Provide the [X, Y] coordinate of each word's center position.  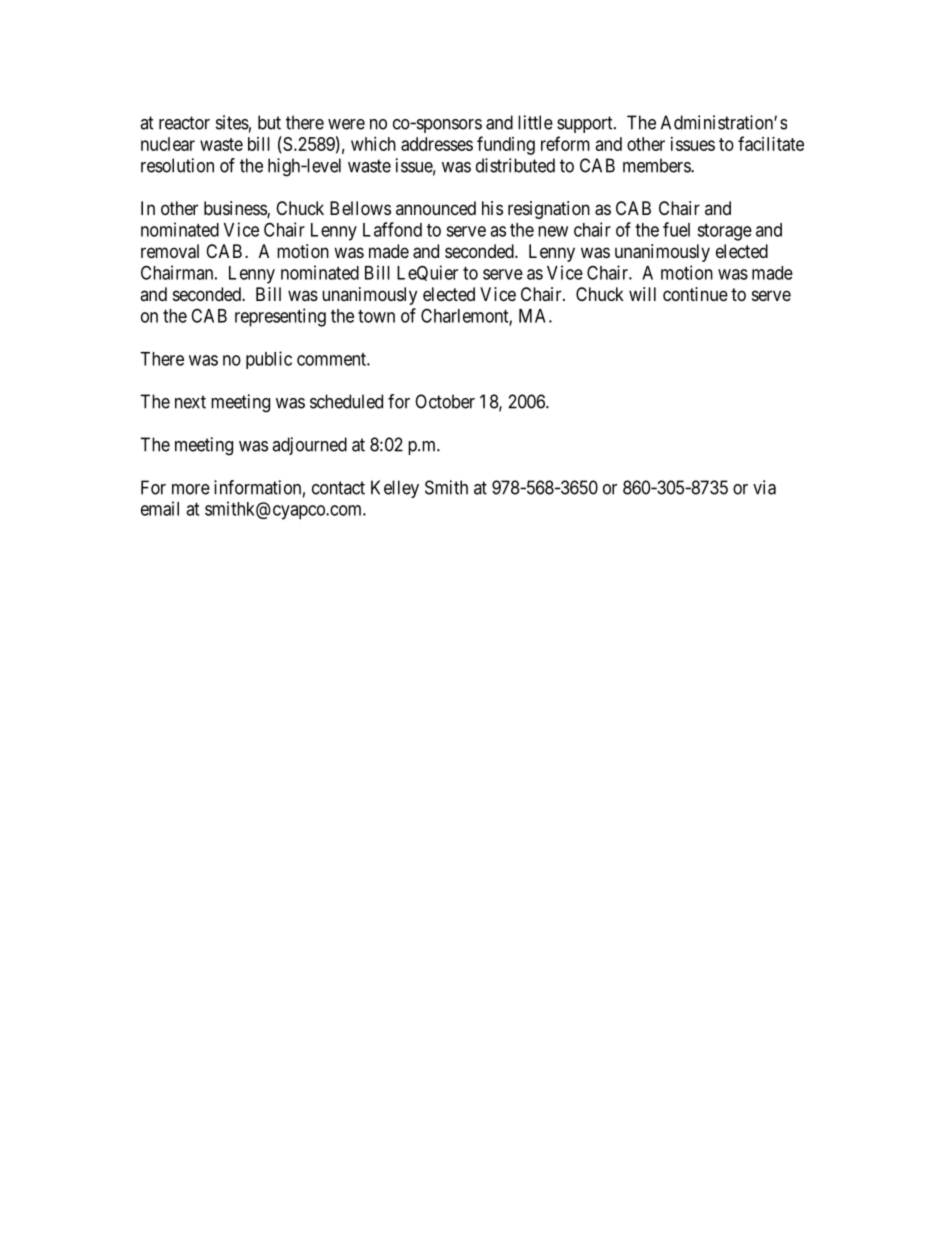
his [492, 208]
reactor [184, 123]
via [764, 487]
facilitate [771, 143]
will [642, 294]
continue [695, 294]
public [269, 360]
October [445, 401]
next [190, 402]
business [236, 209]
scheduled [346, 401]
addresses [437, 144]
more [191, 489]
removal [170, 251]
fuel [676, 229]
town [376, 316]
